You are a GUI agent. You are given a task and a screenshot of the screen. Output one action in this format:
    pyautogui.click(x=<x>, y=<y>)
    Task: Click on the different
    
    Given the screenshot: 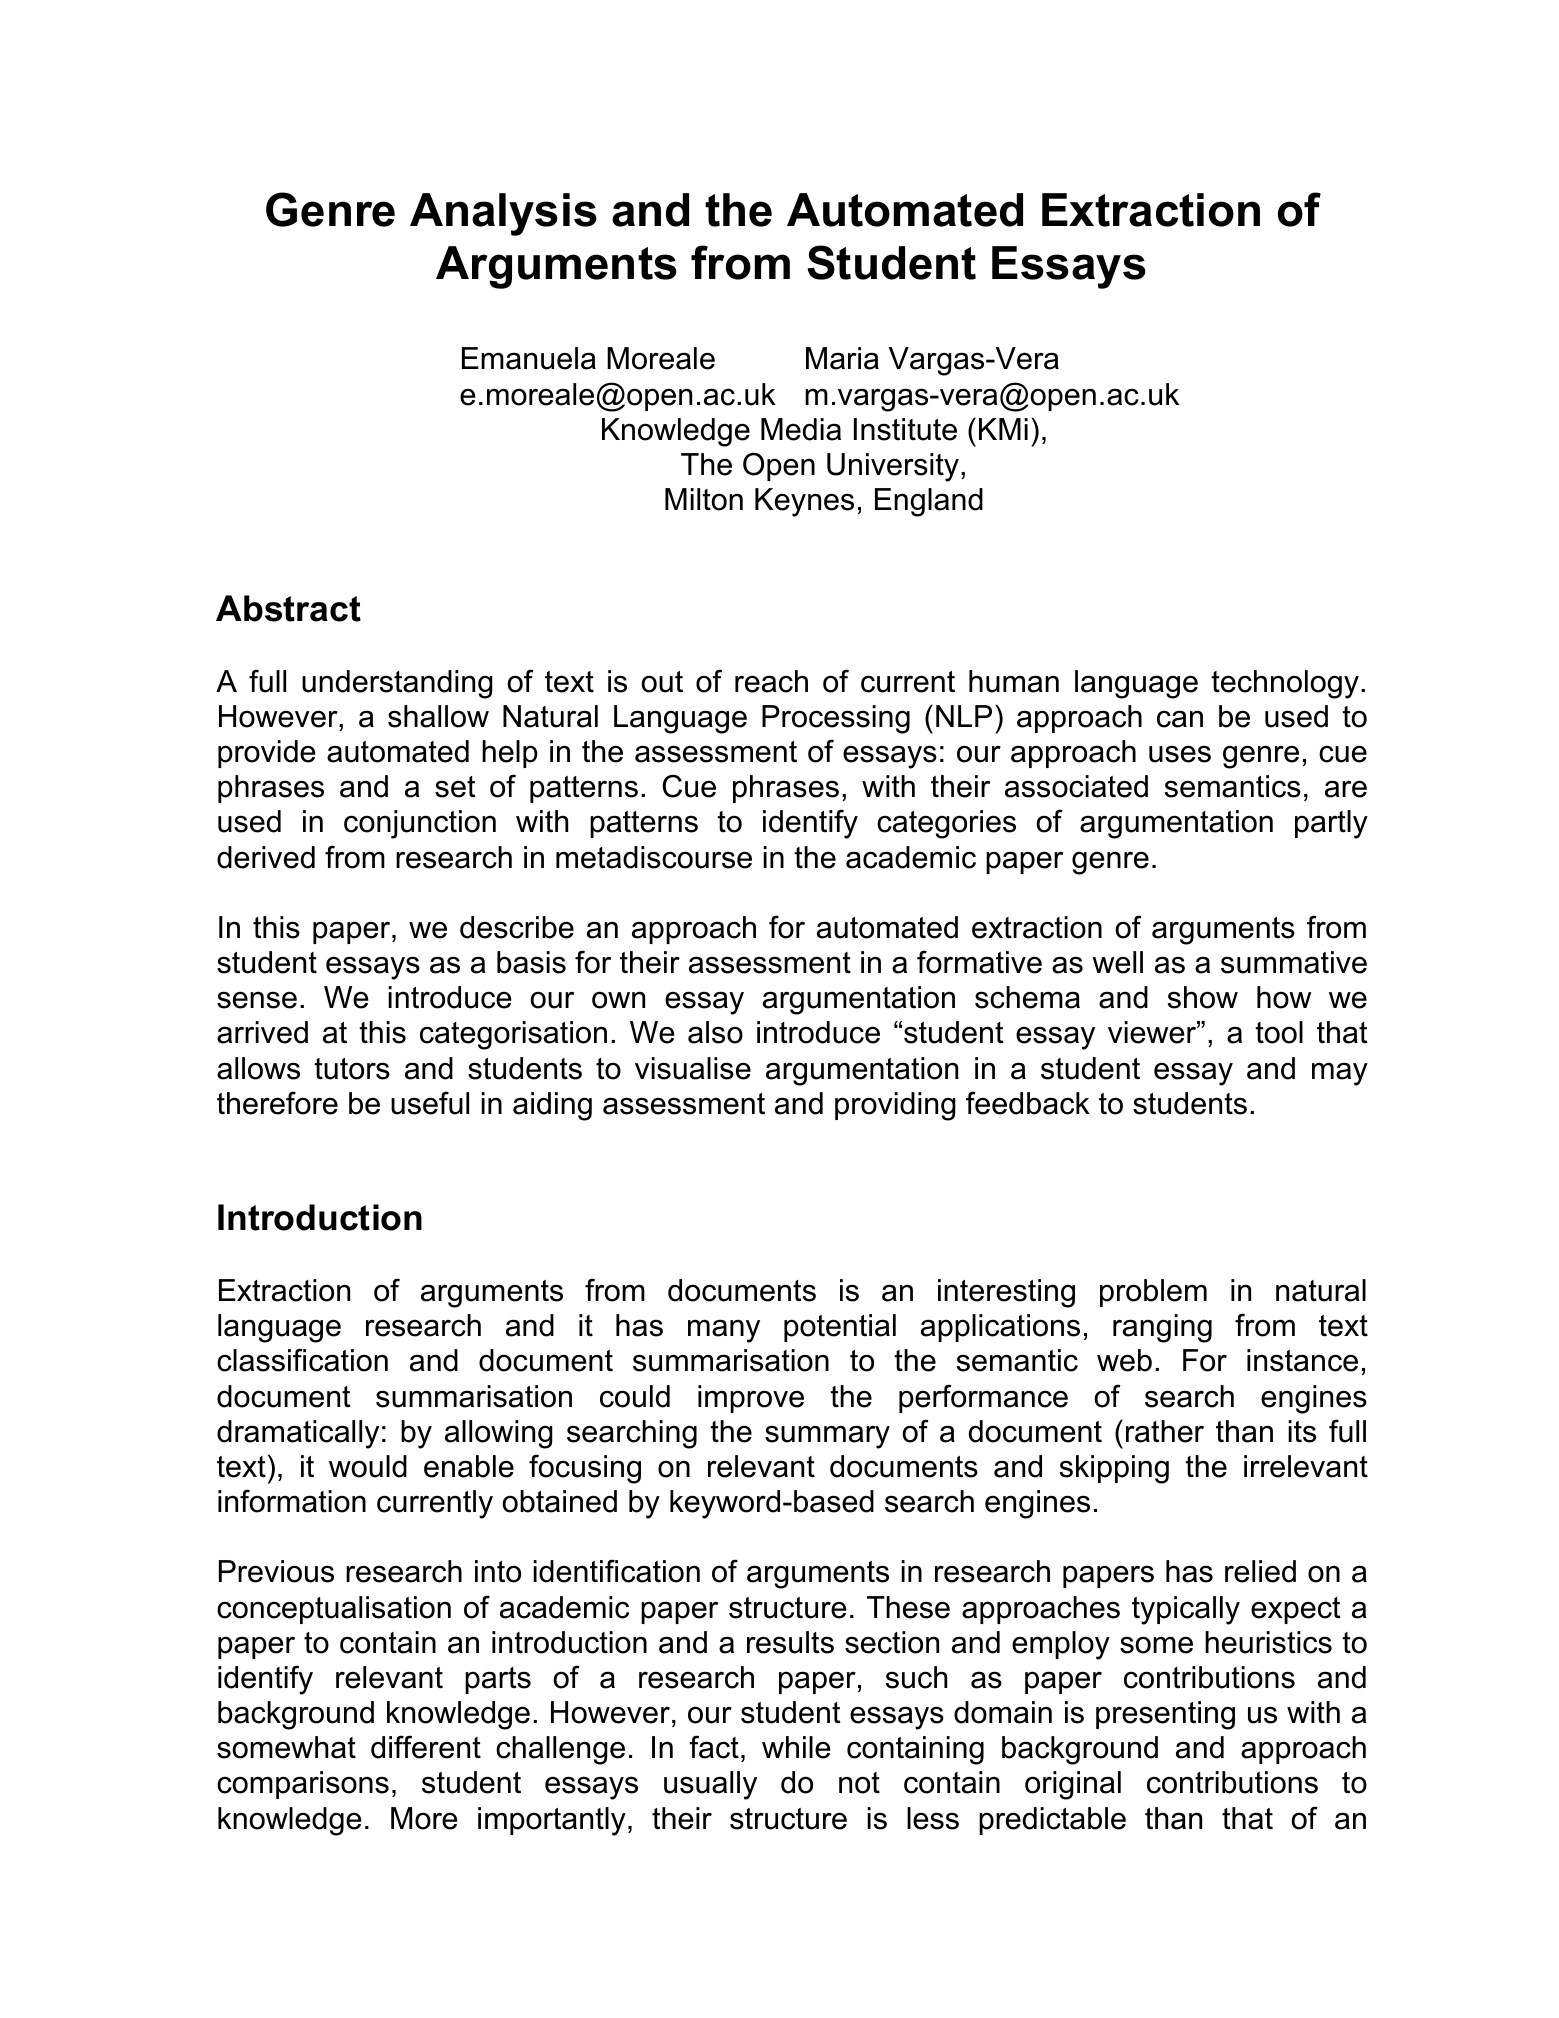 What is the action you would take?
    pyautogui.click(x=426, y=1747)
